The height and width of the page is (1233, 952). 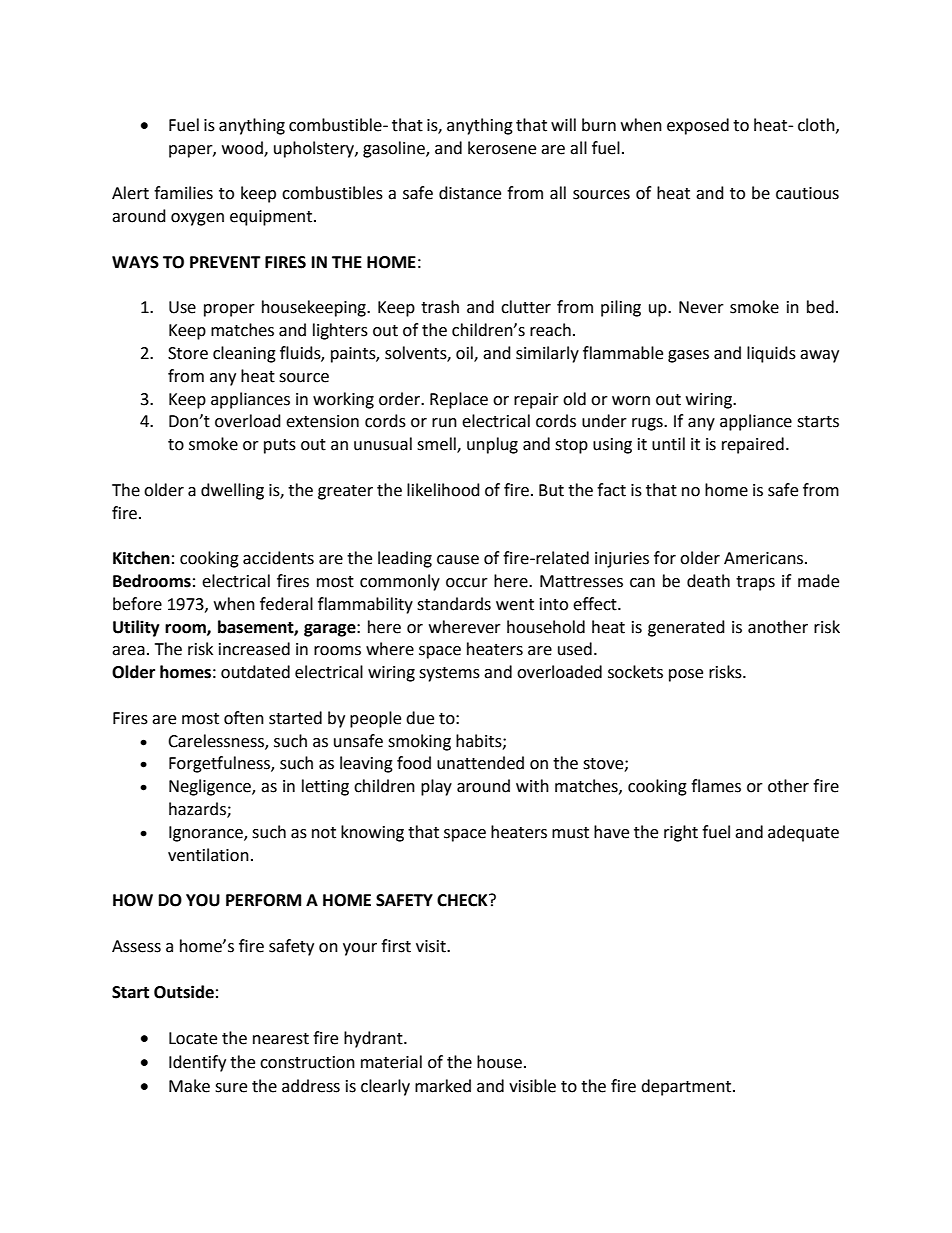 What do you see at coordinates (443, 1086) in the page?
I see `marked` at bounding box center [443, 1086].
